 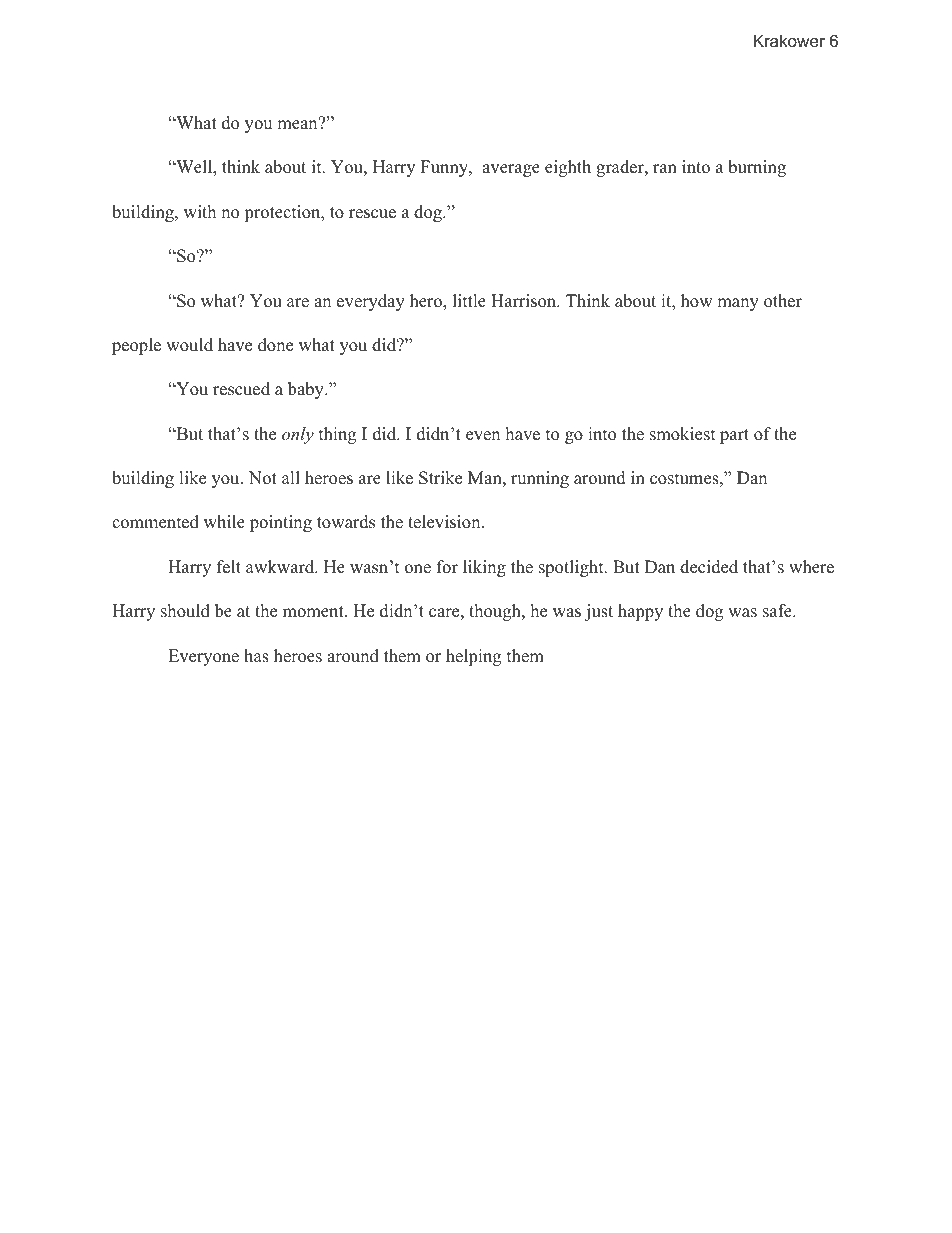 I want to click on decided, so click(x=709, y=567).
